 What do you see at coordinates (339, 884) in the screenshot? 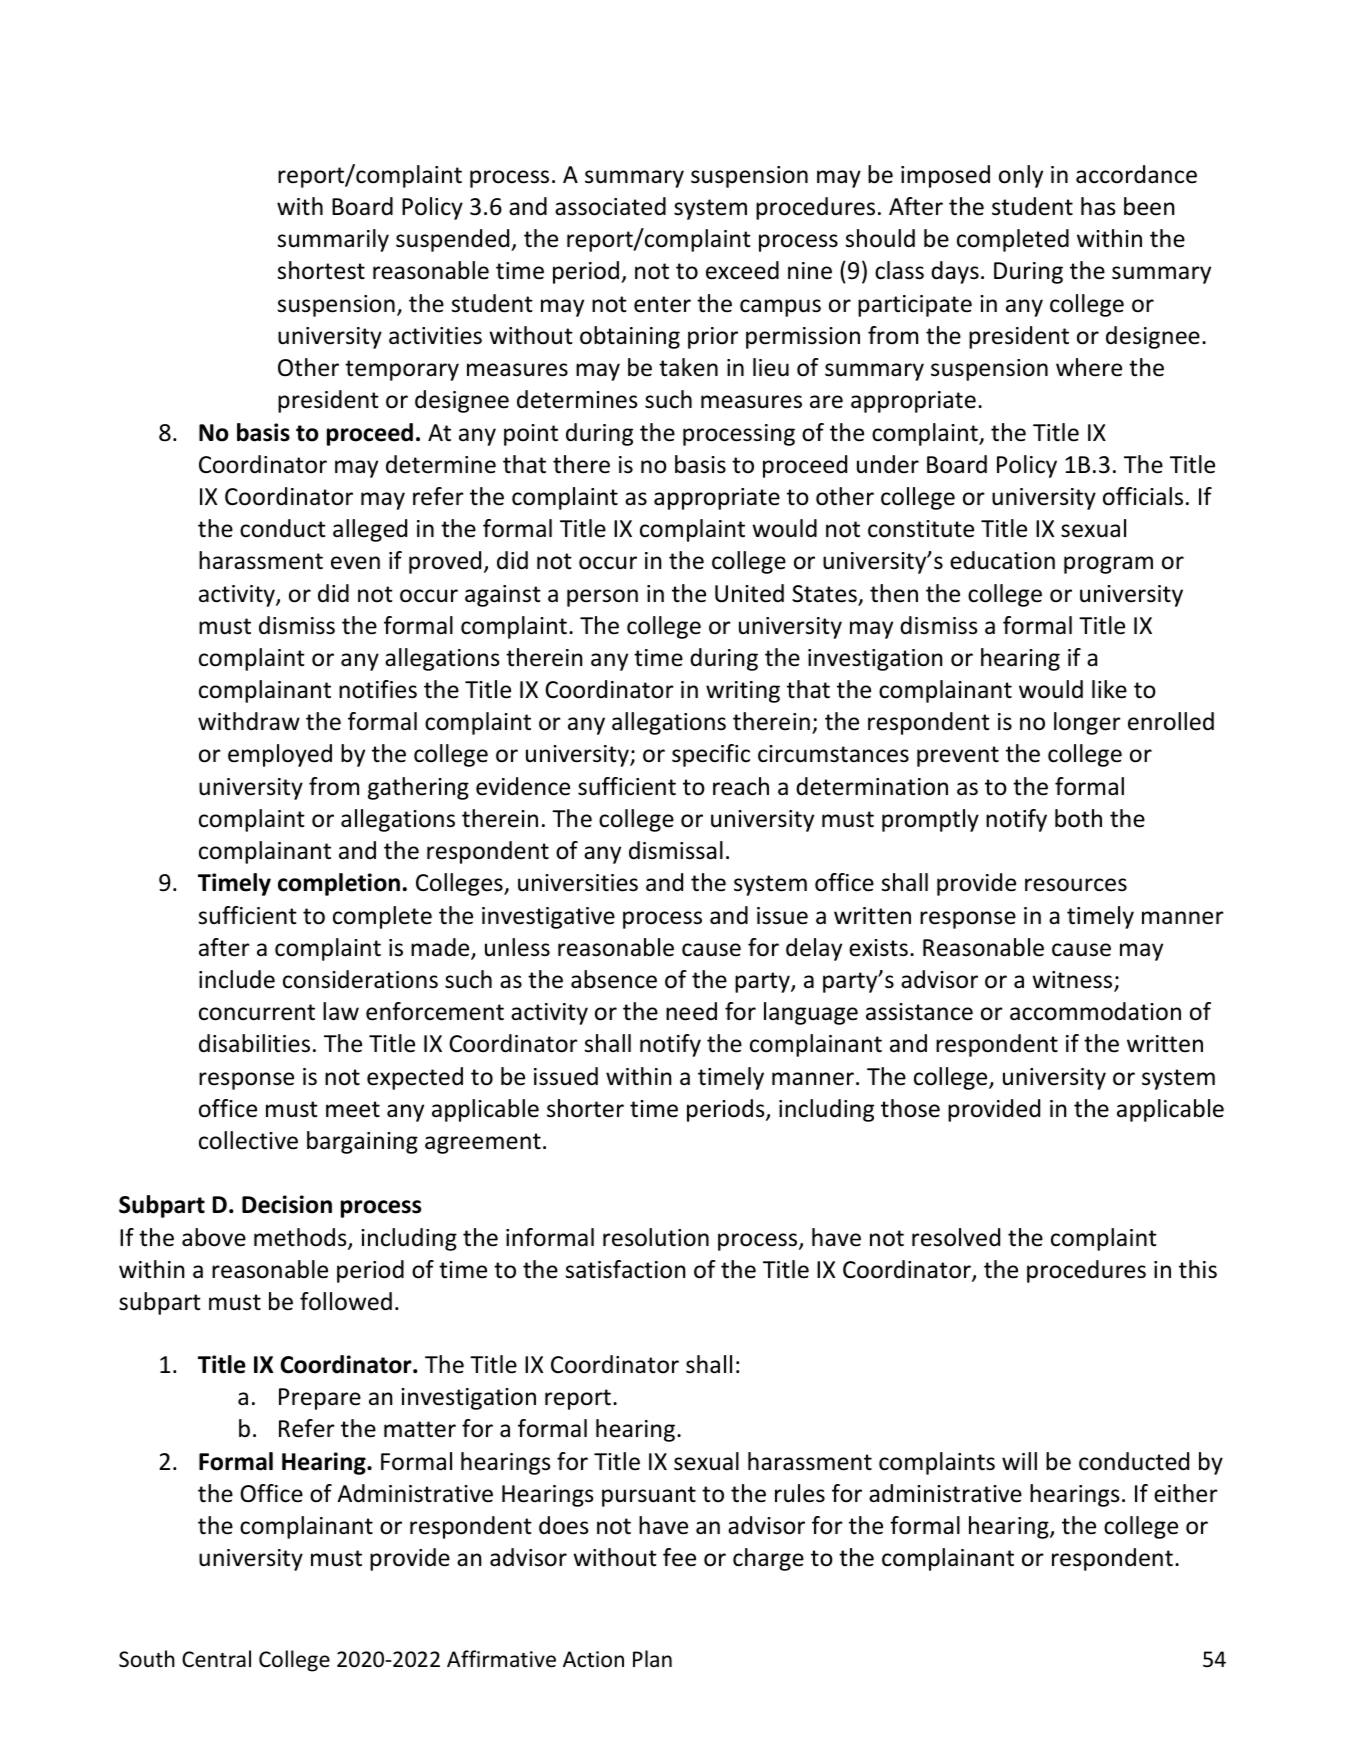
I see `completion` at bounding box center [339, 884].
